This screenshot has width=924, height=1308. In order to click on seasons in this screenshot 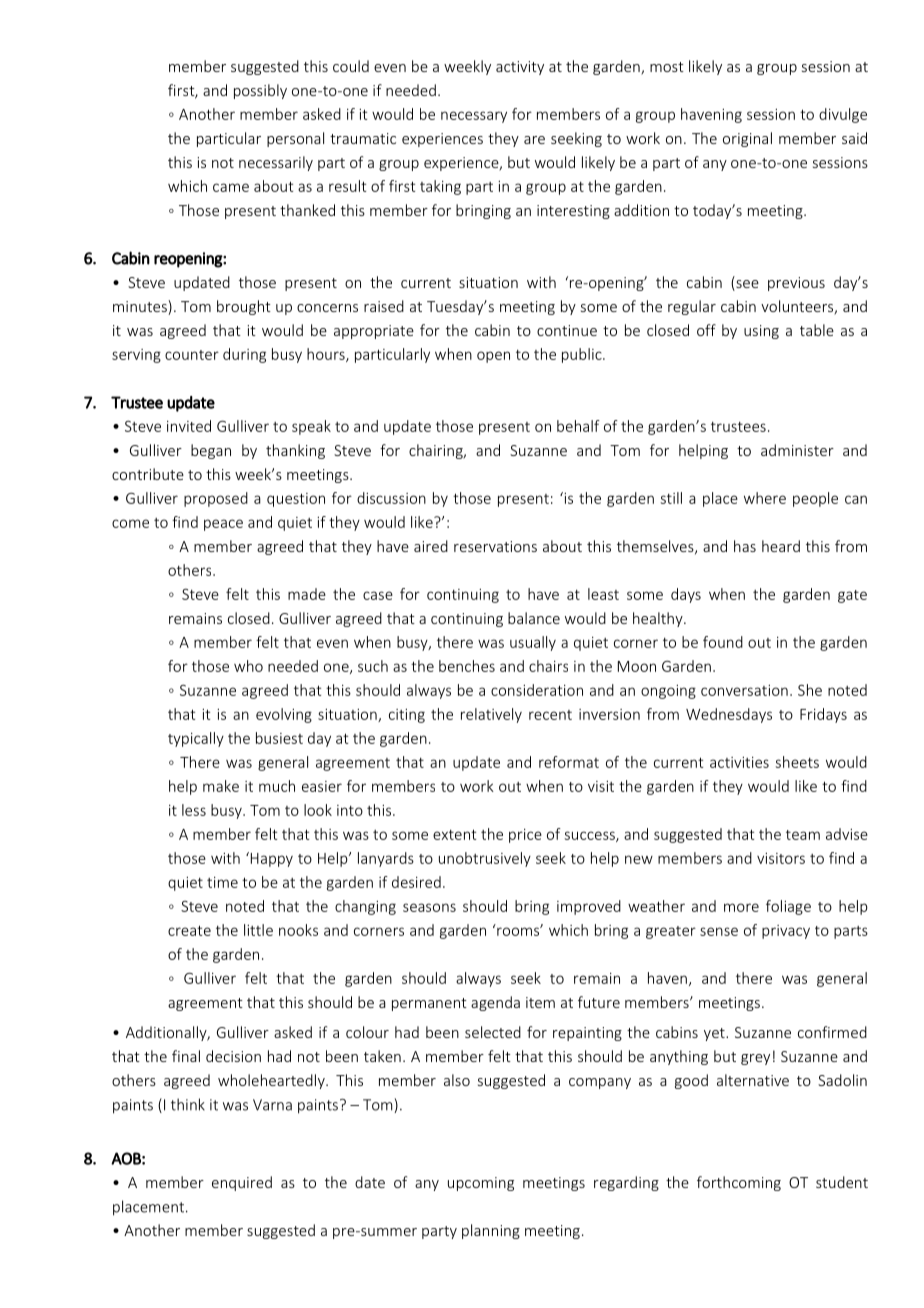, I will do `click(429, 907)`.
